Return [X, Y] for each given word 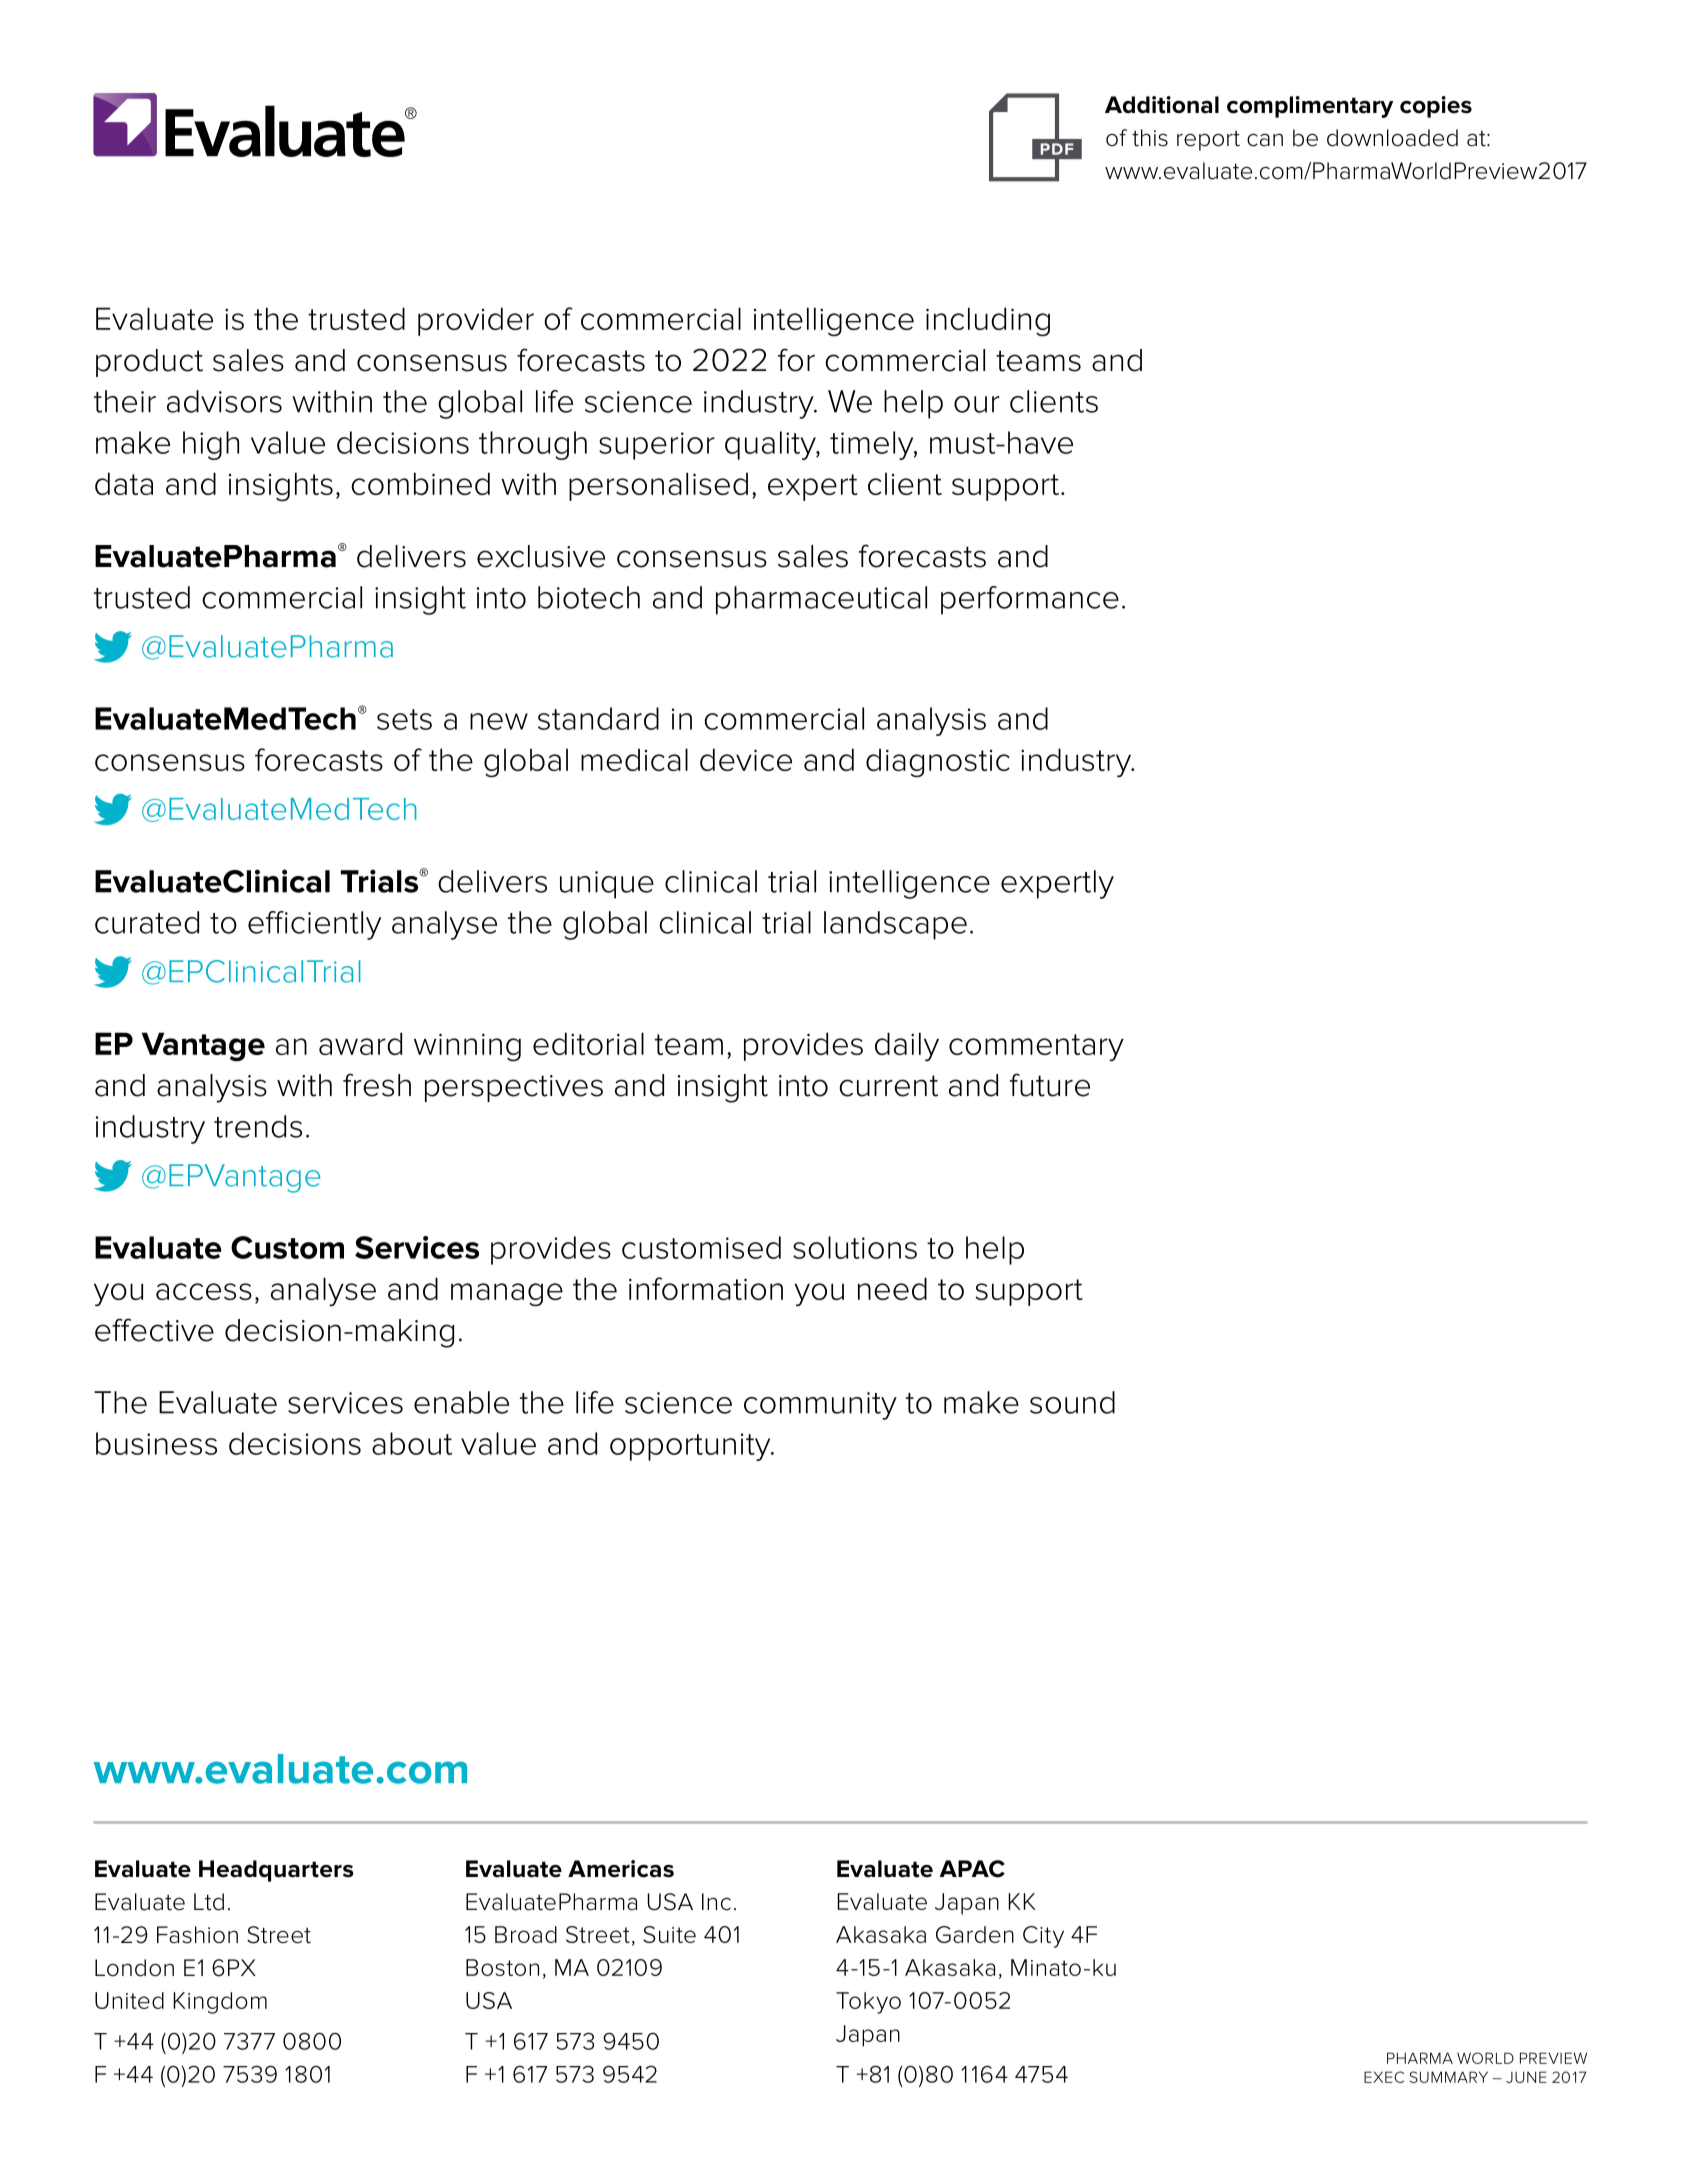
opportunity [691, 1447]
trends [258, 1126]
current [888, 1086]
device [746, 759]
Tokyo [868, 2003]
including [988, 322]
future [1050, 1085]
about [412, 1443]
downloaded [1392, 138]
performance [1030, 600]
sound [1072, 1402]
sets [404, 719]
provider [476, 321]
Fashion [197, 1935]
